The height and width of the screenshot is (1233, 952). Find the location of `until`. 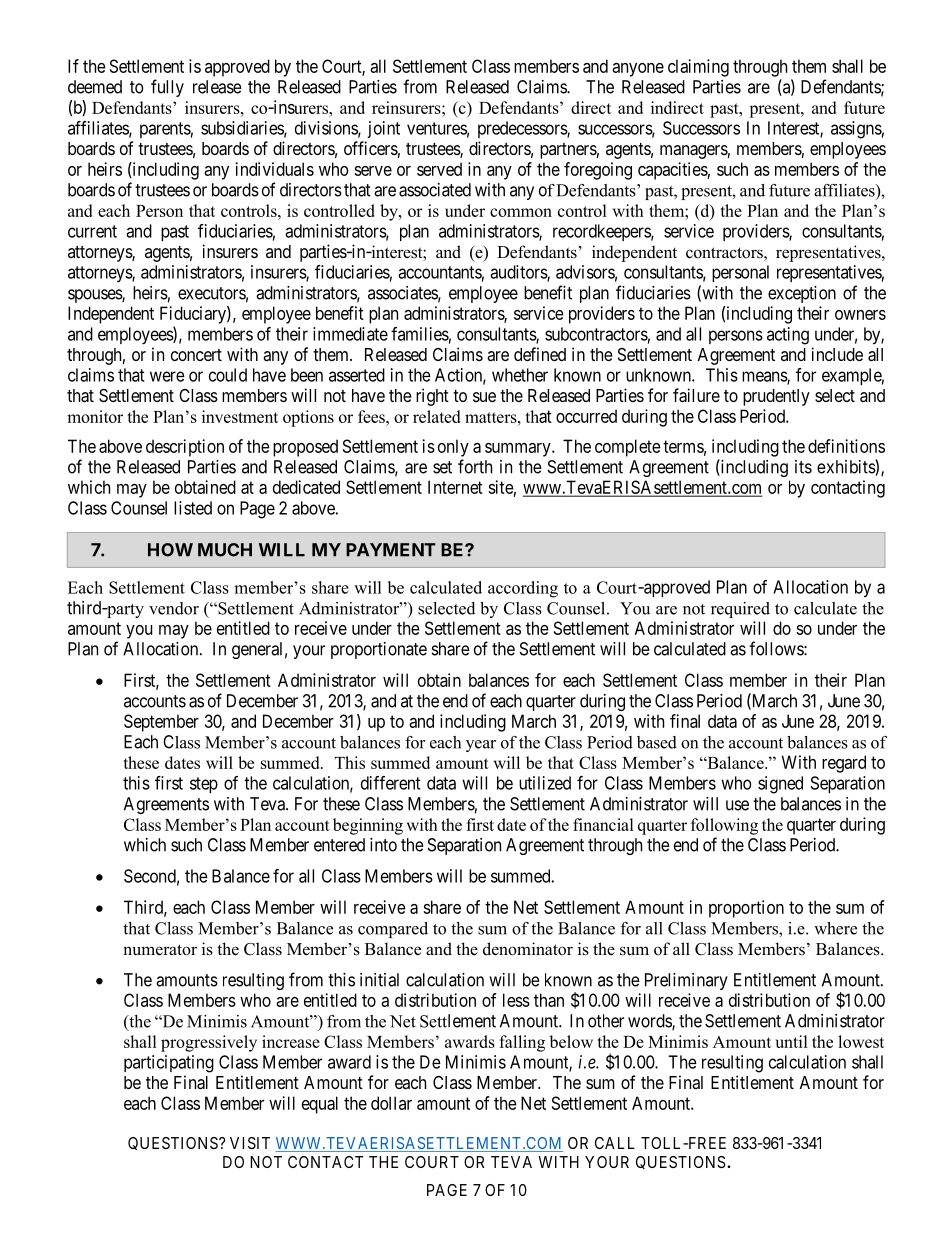

until is located at coordinates (791, 1041).
